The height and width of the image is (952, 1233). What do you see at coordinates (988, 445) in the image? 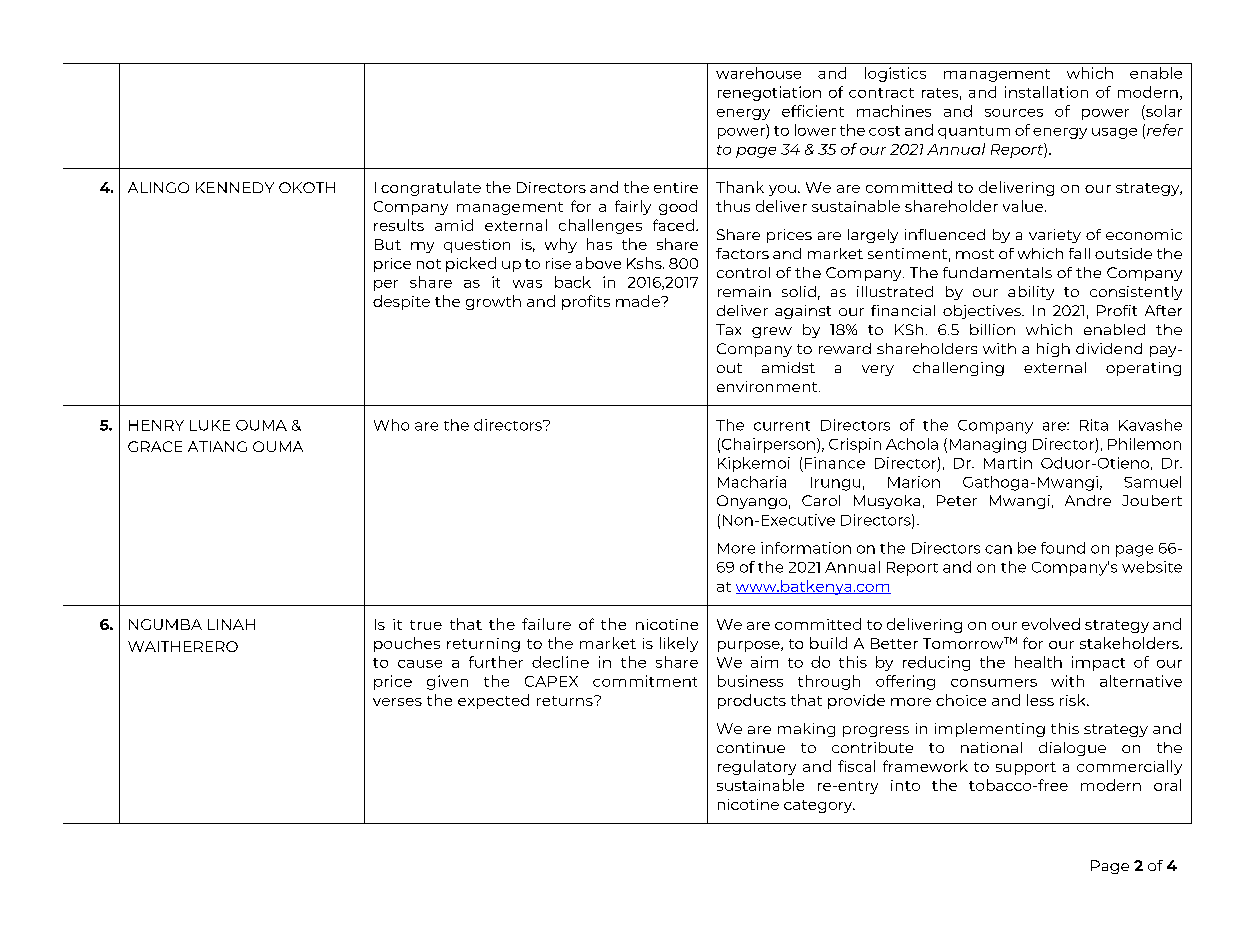
I see `Managing` at bounding box center [988, 445].
